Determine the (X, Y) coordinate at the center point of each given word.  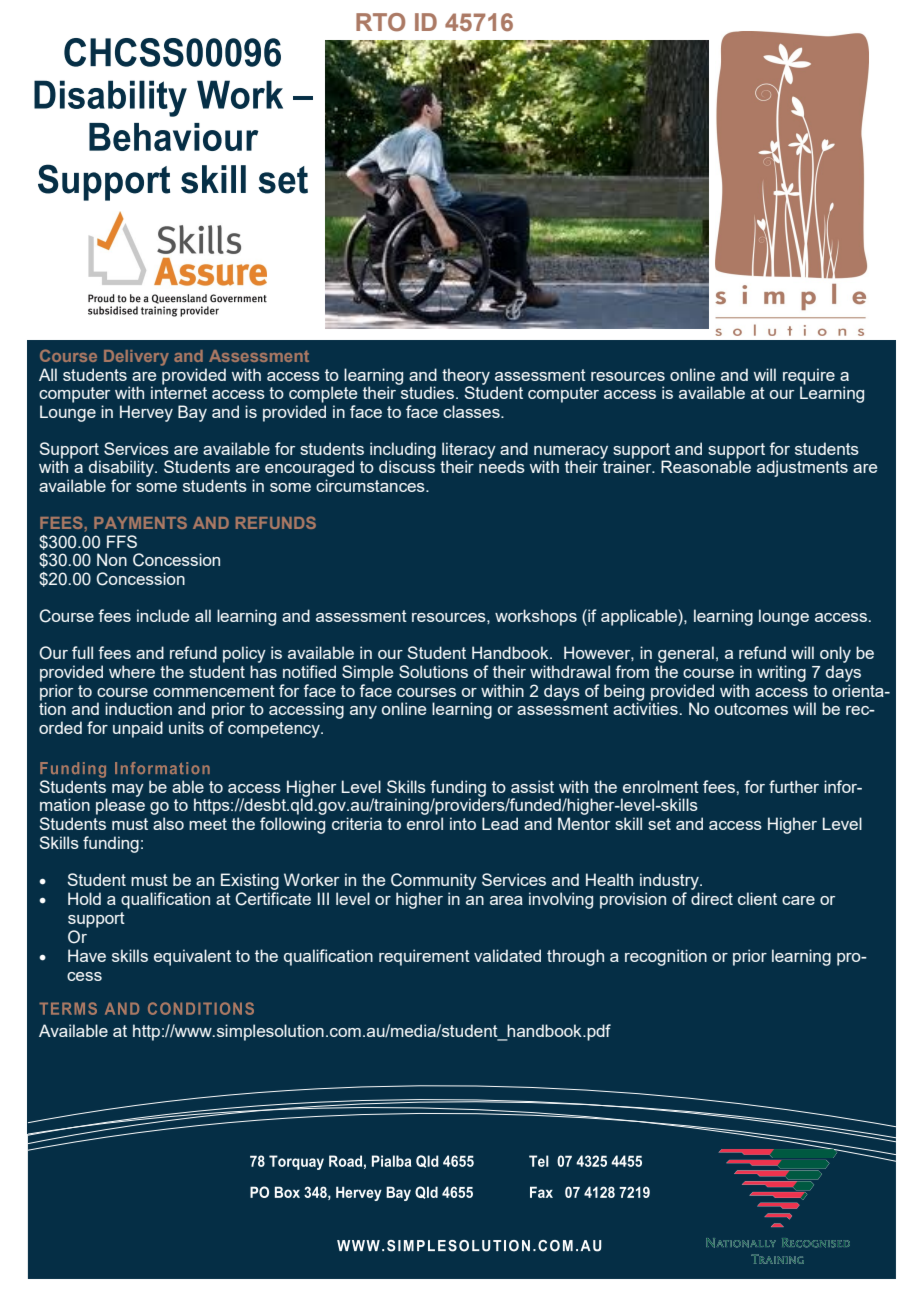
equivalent (192, 957)
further (794, 786)
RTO (380, 22)
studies (426, 391)
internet (179, 391)
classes (472, 411)
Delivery (136, 358)
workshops (536, 617)
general (686, 656)
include (163, 615)
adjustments (802, 468)
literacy (469, 451)
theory (466, 377)
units (186, 727)
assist (532, 786)
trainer (627, 465)
